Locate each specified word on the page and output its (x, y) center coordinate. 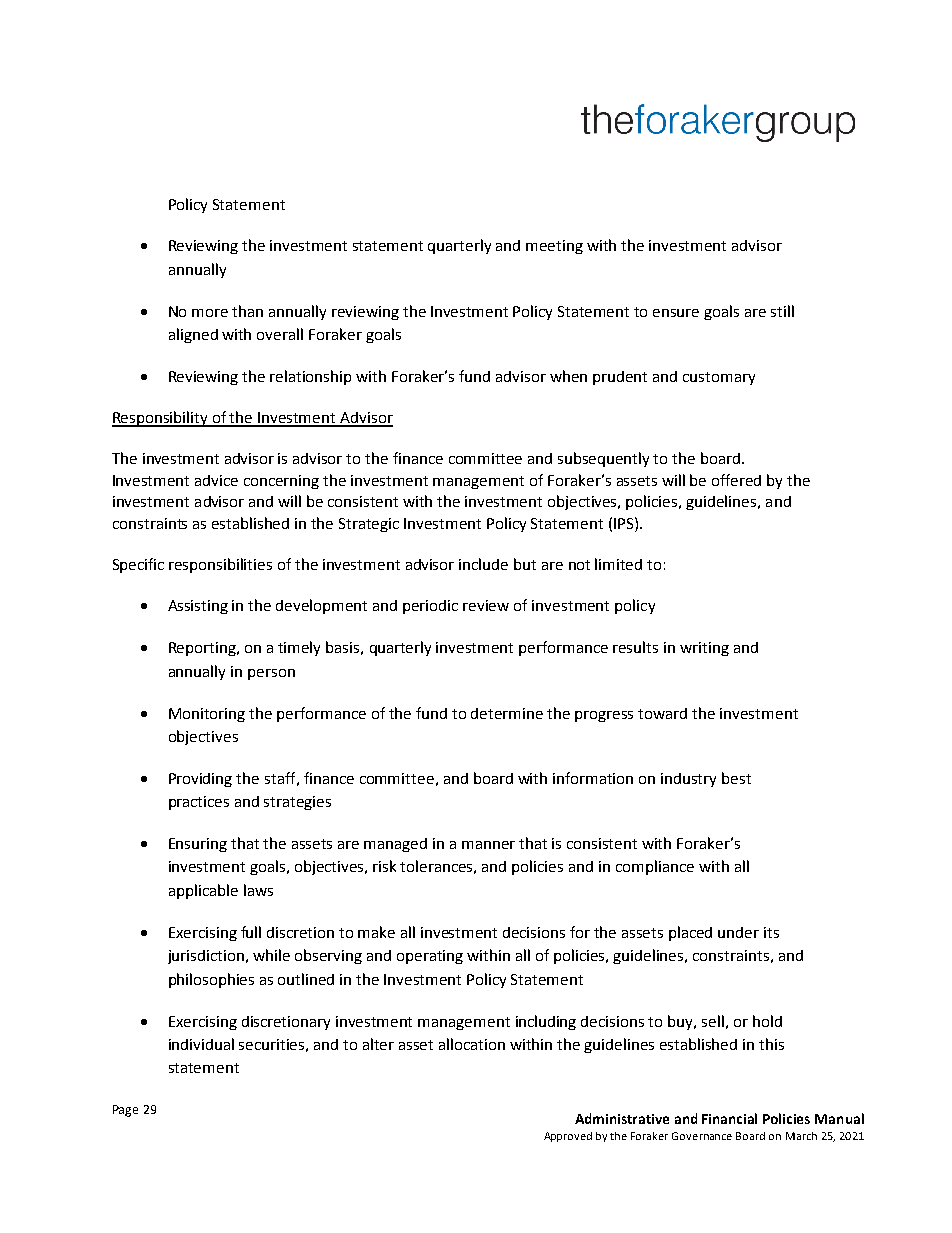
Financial (729, 1118)
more (210, 313)
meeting (554, 247)
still (782, 311)
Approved (568, 1137)
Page (125, 1111)
